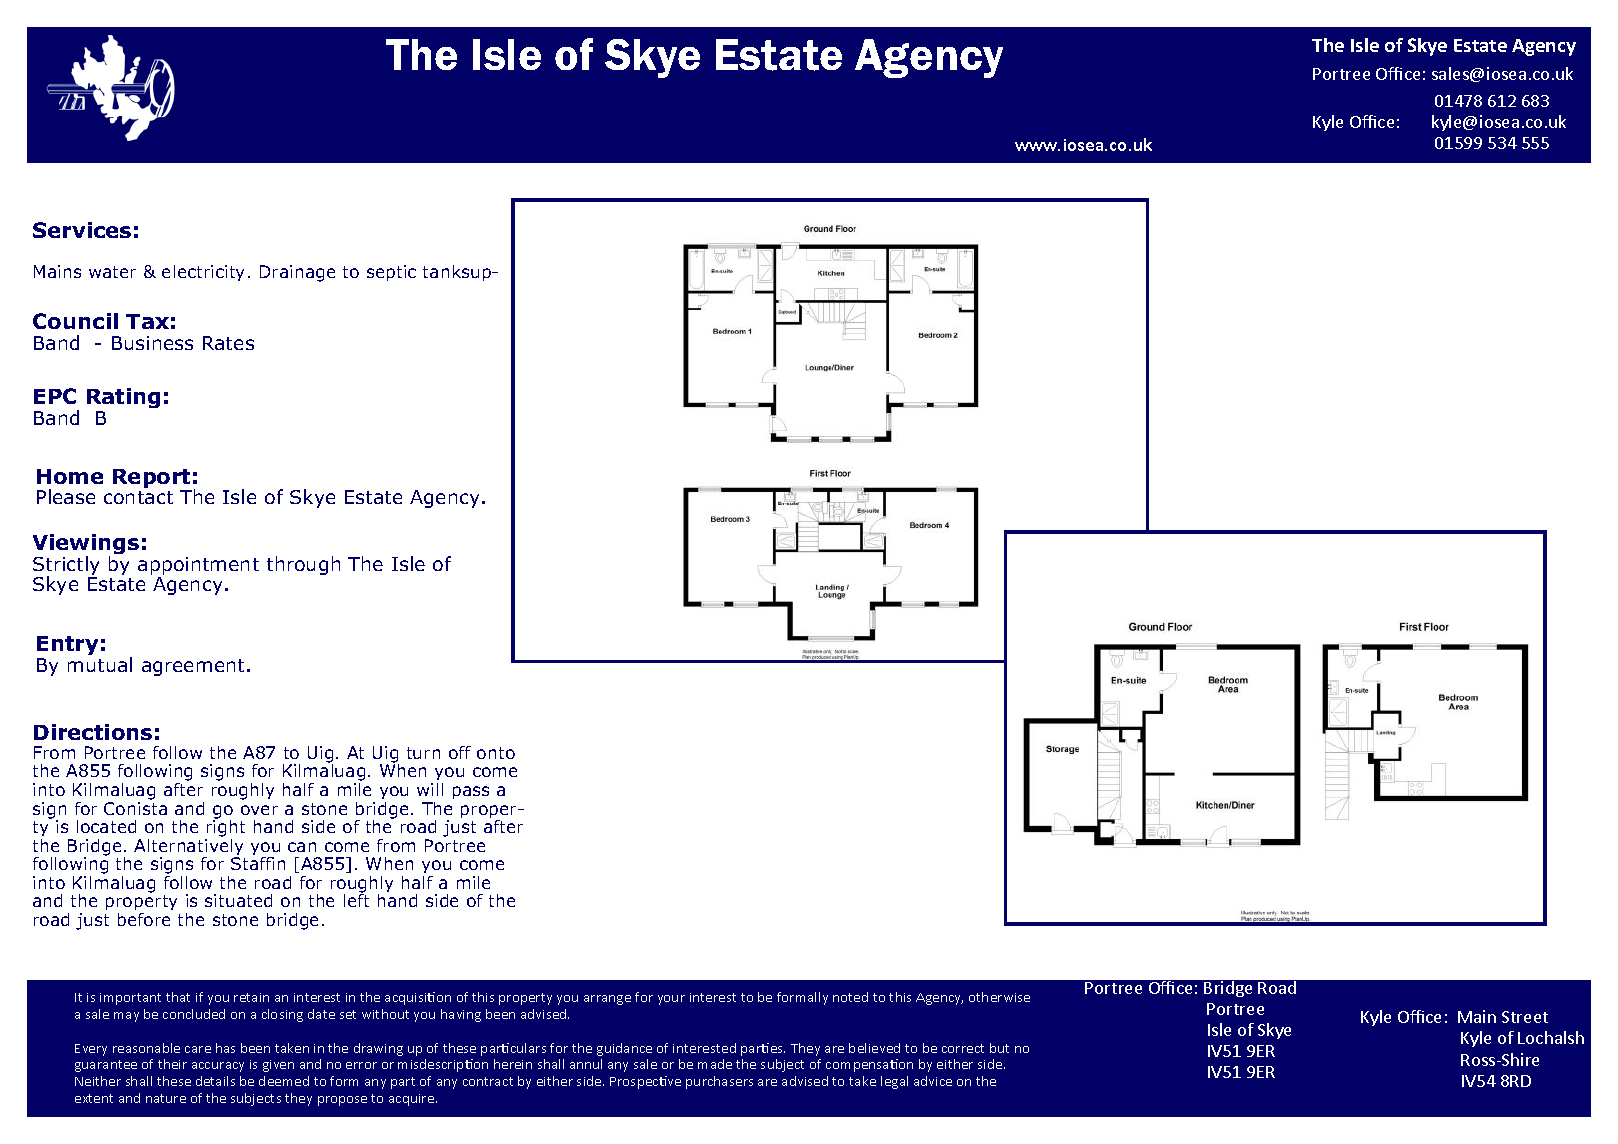 This document has height=1144, width=1618. What do you see at coordinates (496, 753) in the document?
I see `onto` at bounding box center [496, 753].
